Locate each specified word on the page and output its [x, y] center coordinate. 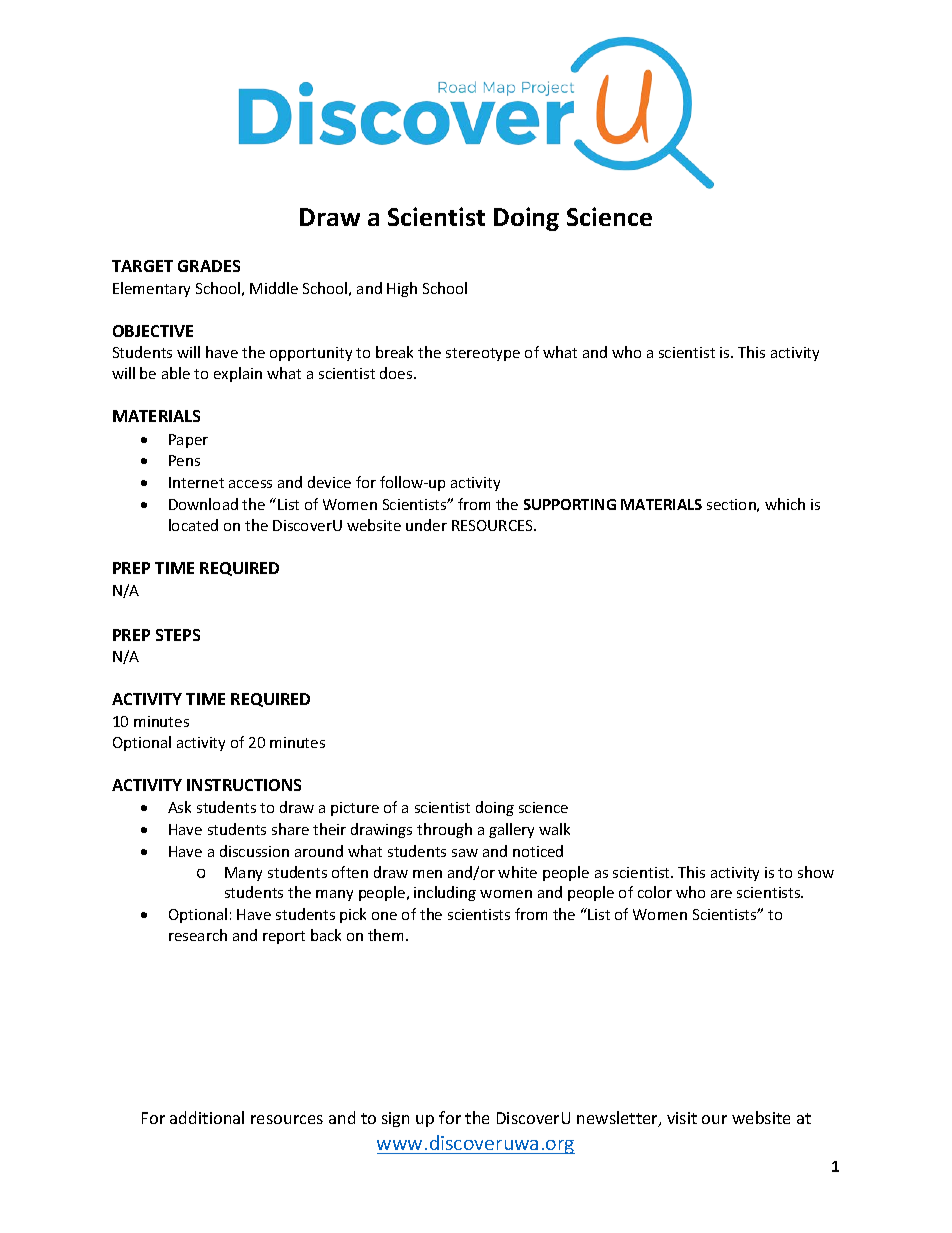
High [402, 289]
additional [207, 1117]
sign [395, 1119]
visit [682, 1118]
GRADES [209, 266]
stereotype [483, 354]
